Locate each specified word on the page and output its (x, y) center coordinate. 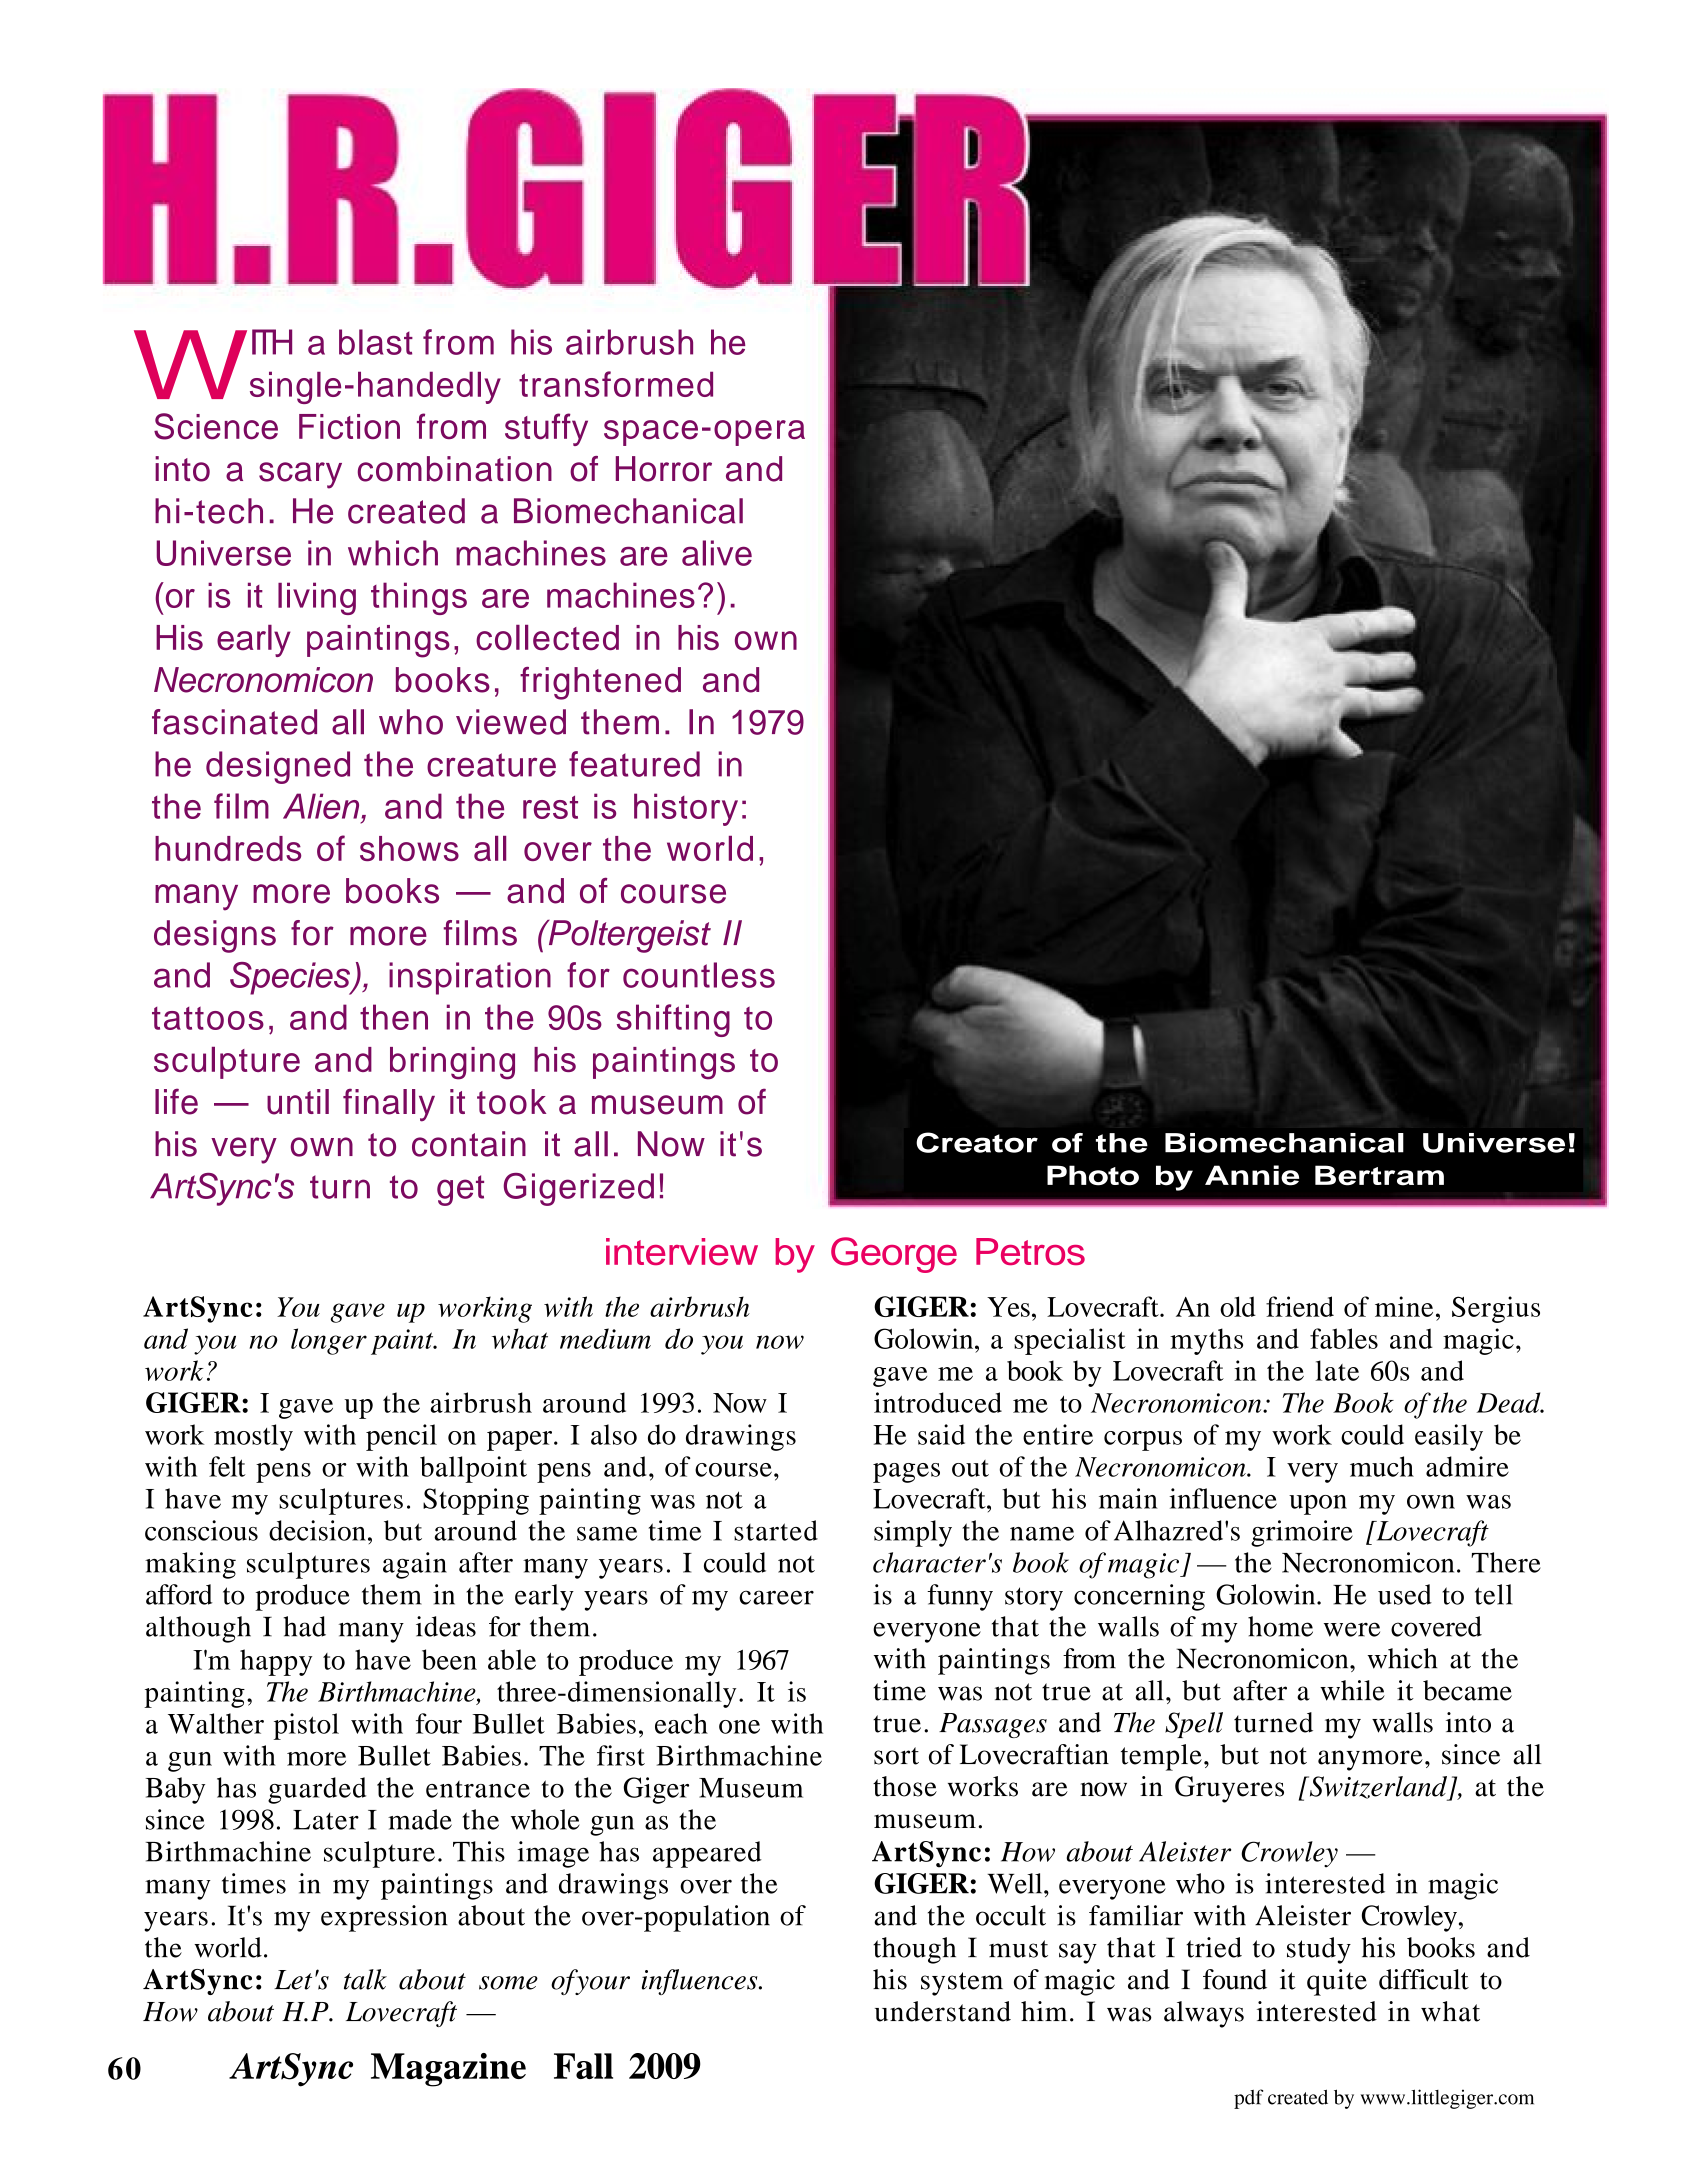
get (460, 1190)
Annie (1252, 1175)
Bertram (1379, 1175)
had (304, 1626)
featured (634, 764)
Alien (321, 806)
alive (717, 553)
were (1352, 1629)
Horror (664, 469)
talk (365, 1979)
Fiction (349, 427)
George (894, 1255)
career (776, 1597)
